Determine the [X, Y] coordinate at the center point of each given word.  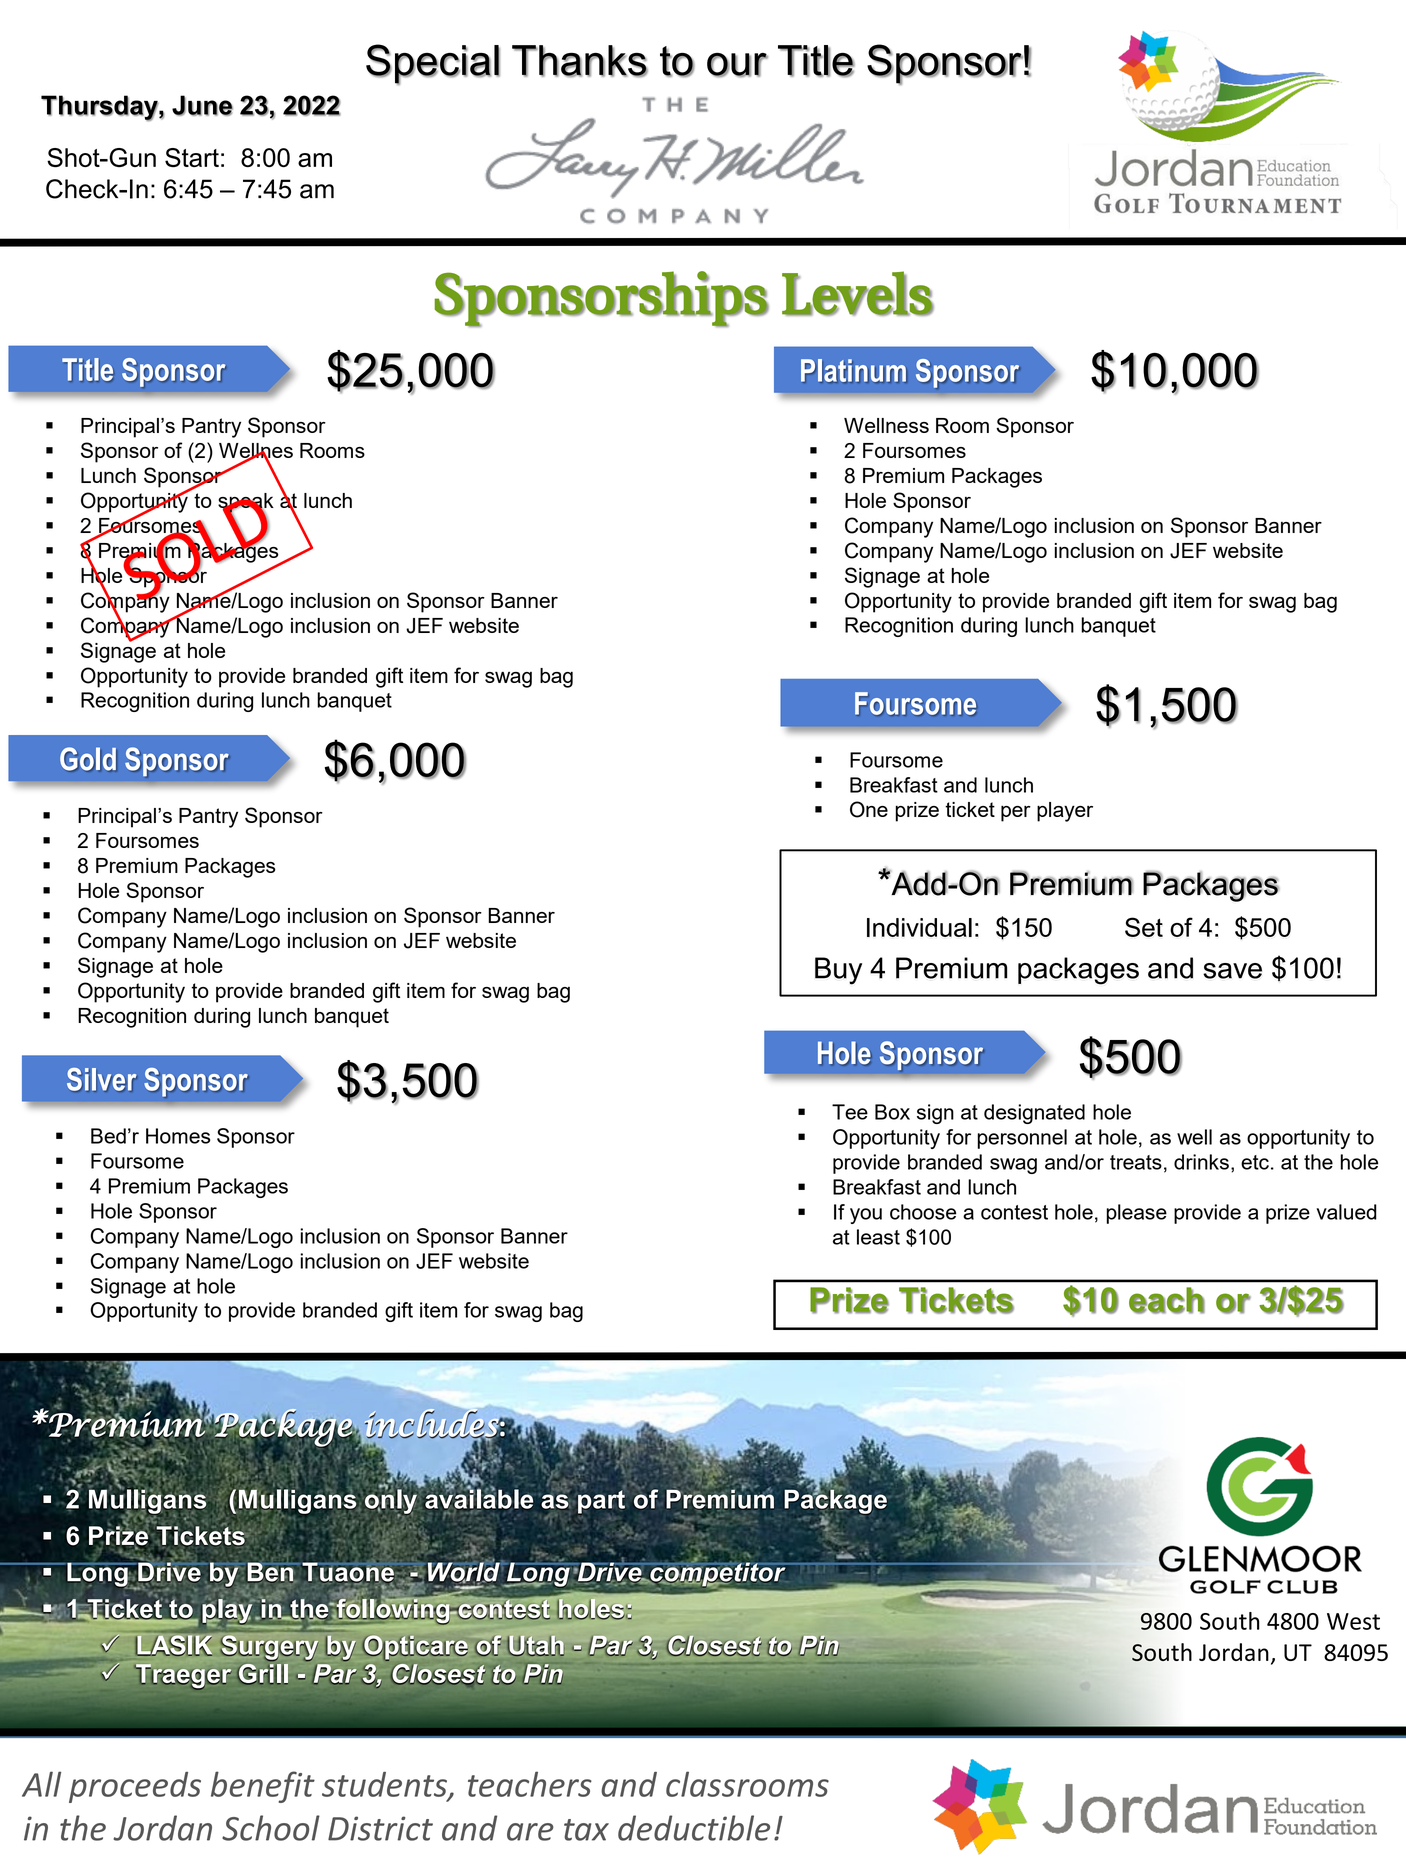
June [202, 105]
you [866, 1216]
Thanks [580, 61]
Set [1144, 927]
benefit [263, 1787]
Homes [178, 1136]
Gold [88, 759]
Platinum [854, 371]
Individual [919, 927]
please [1136, 1214]
